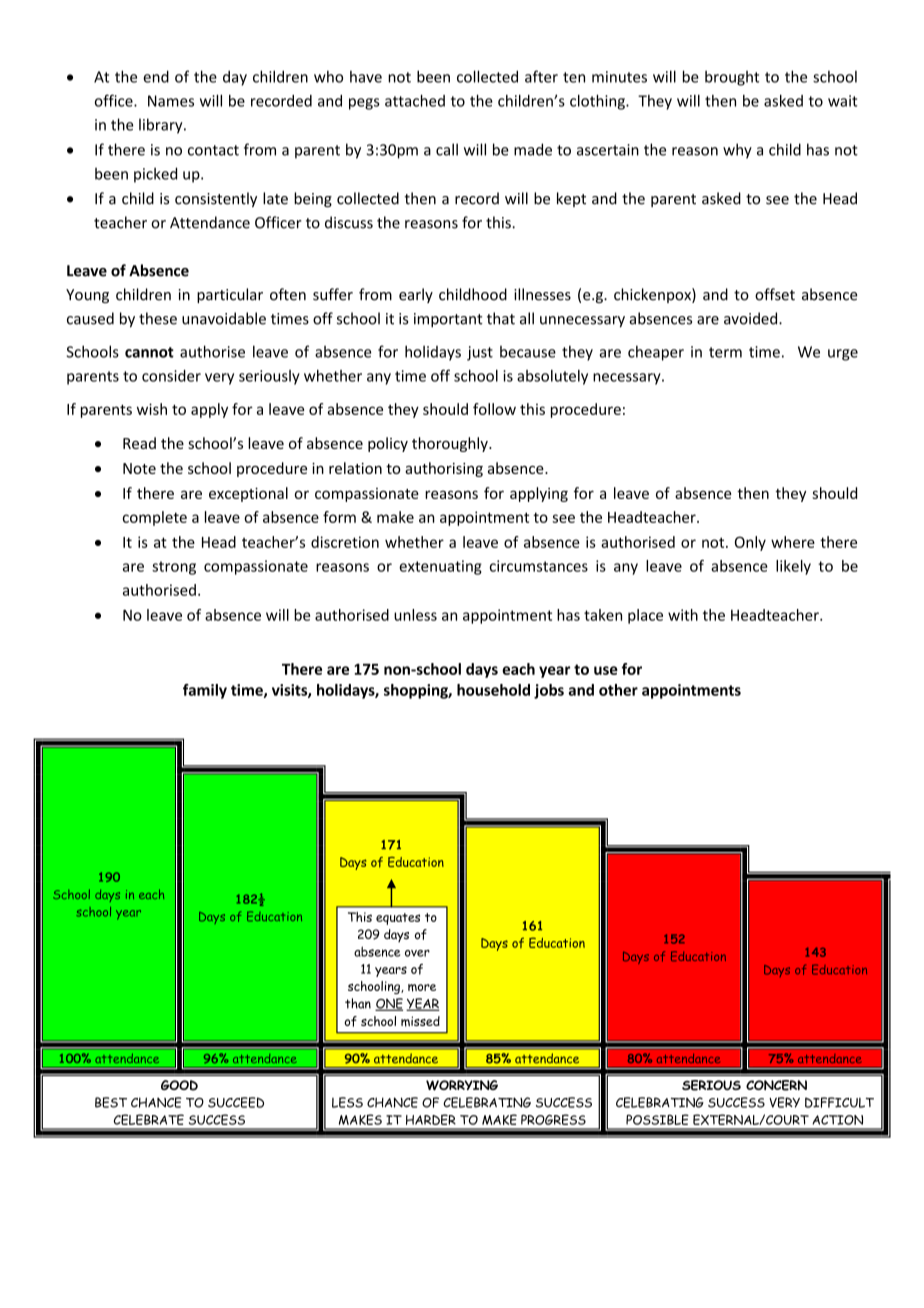 This screenshot has height=1308, width=924. I want to click on equates, so click(398, 919).
